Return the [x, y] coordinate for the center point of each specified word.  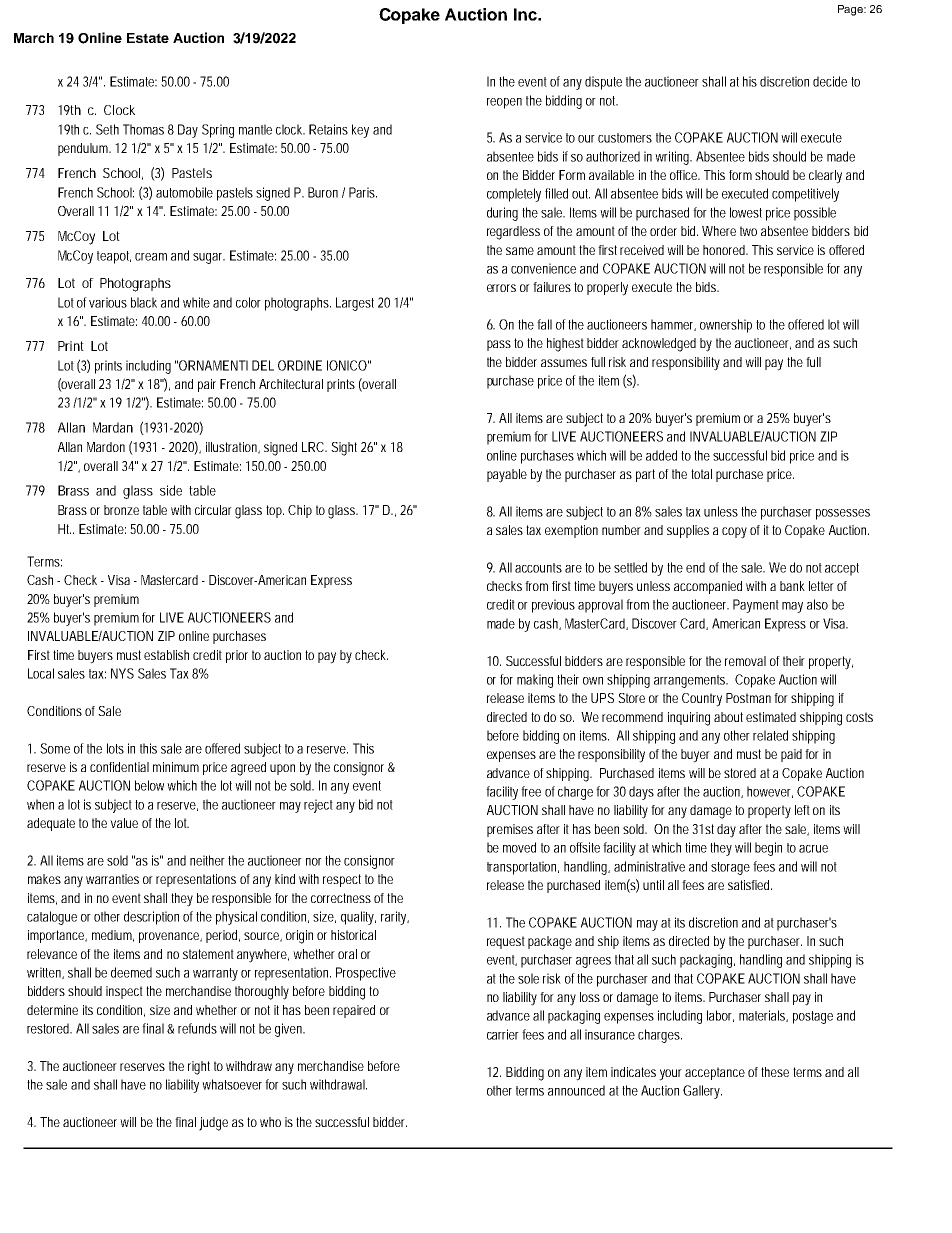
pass [499, 345]
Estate [148, 38]
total [701, 474]
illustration [232, 448]
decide [830, 81]
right [199, 1068]
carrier [503, 1034]
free [531, 791]
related [770, 735]
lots [115, 748]
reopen [504, 103]
